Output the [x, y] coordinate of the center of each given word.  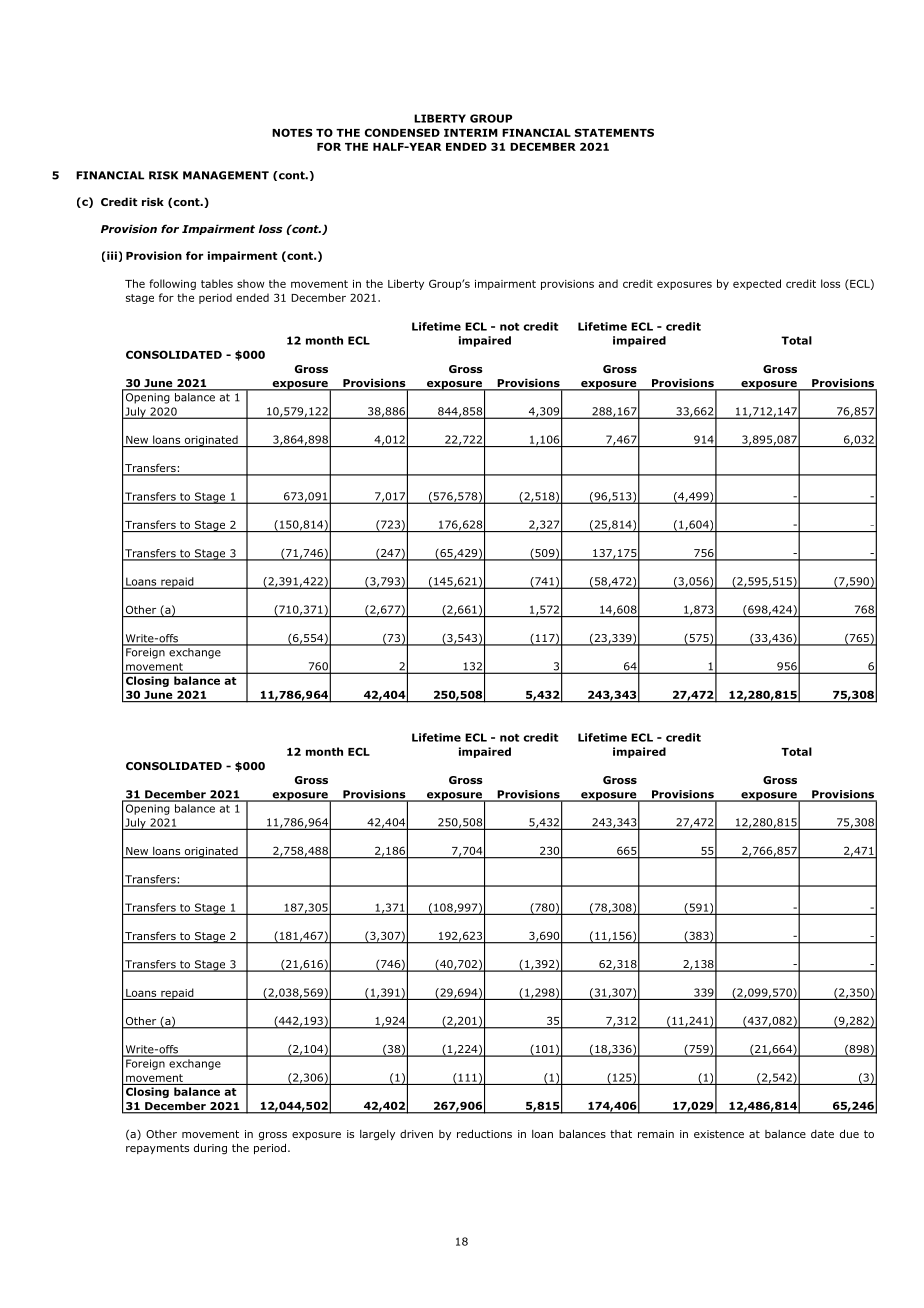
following [172, 284]
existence [719, 1134]
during [210, 1148]
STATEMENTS [614, 132]
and [608, 283]
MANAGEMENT [226, 175]
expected [757, 284]
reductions [484, 1133]
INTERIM [471, 133]
